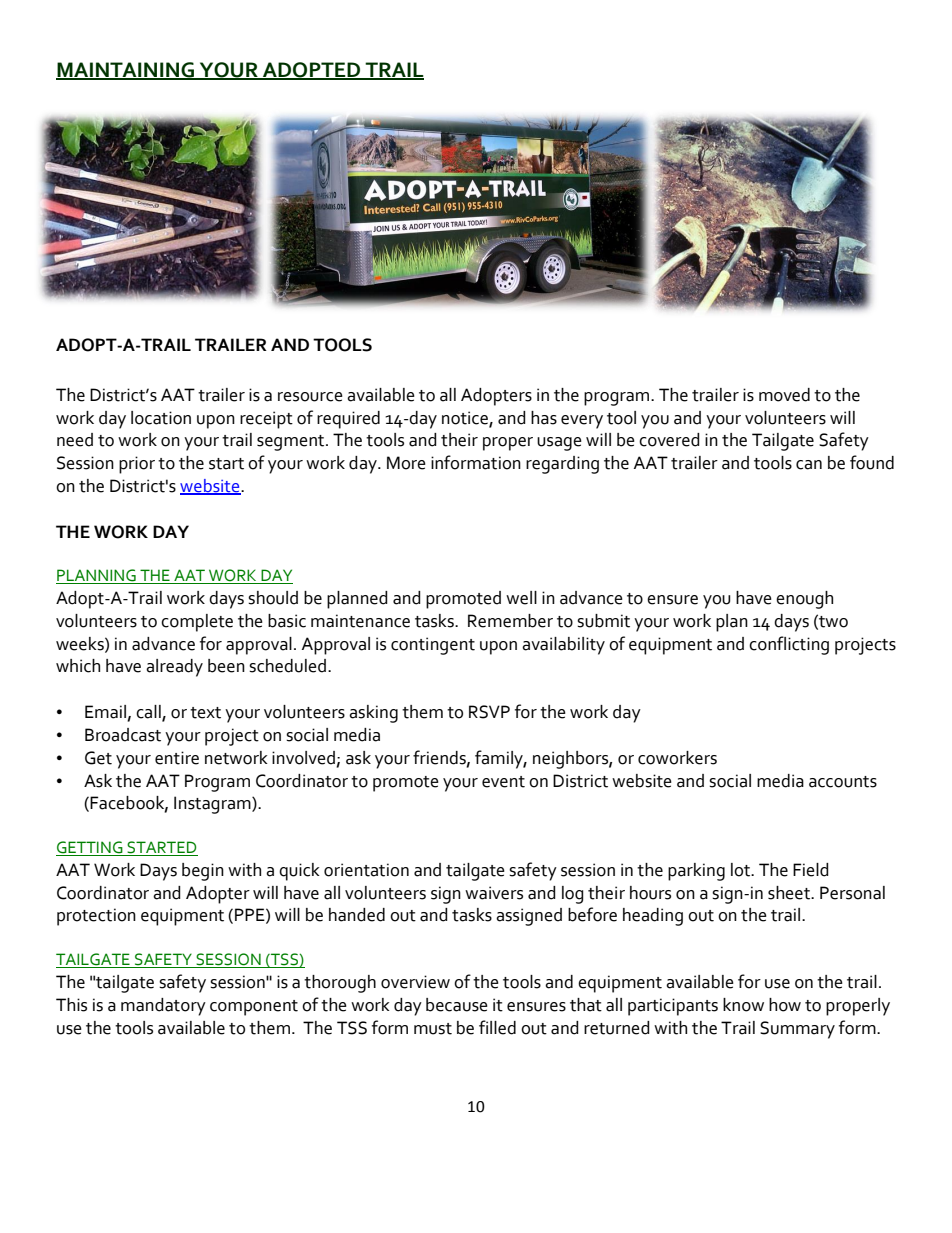 This screenshot has height=1233, width=952. Describe the element at coordinates (503, 782) in the screenshot. I see `event` at that location.
